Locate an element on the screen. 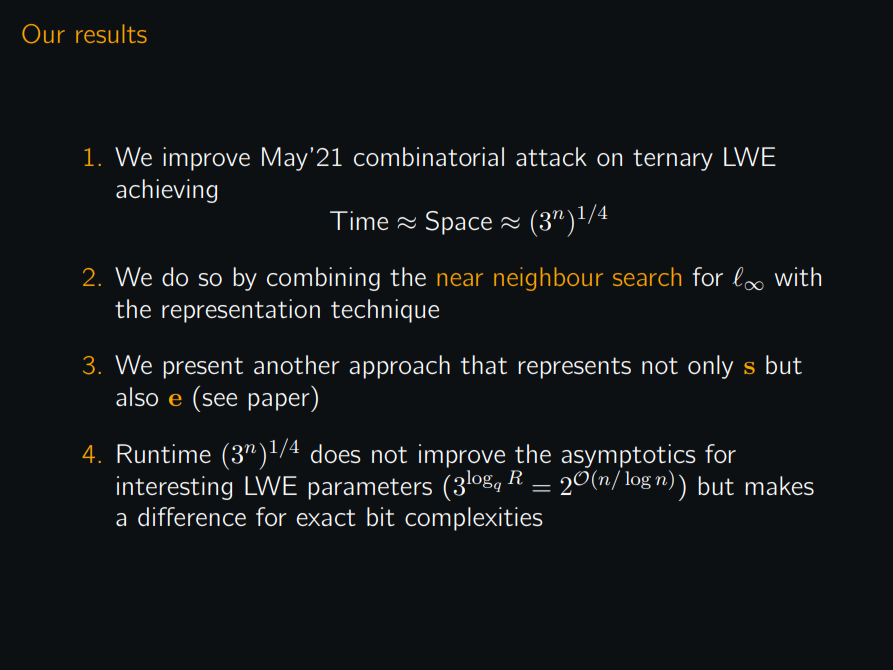  complexities is located at coordinates (474, 519).
